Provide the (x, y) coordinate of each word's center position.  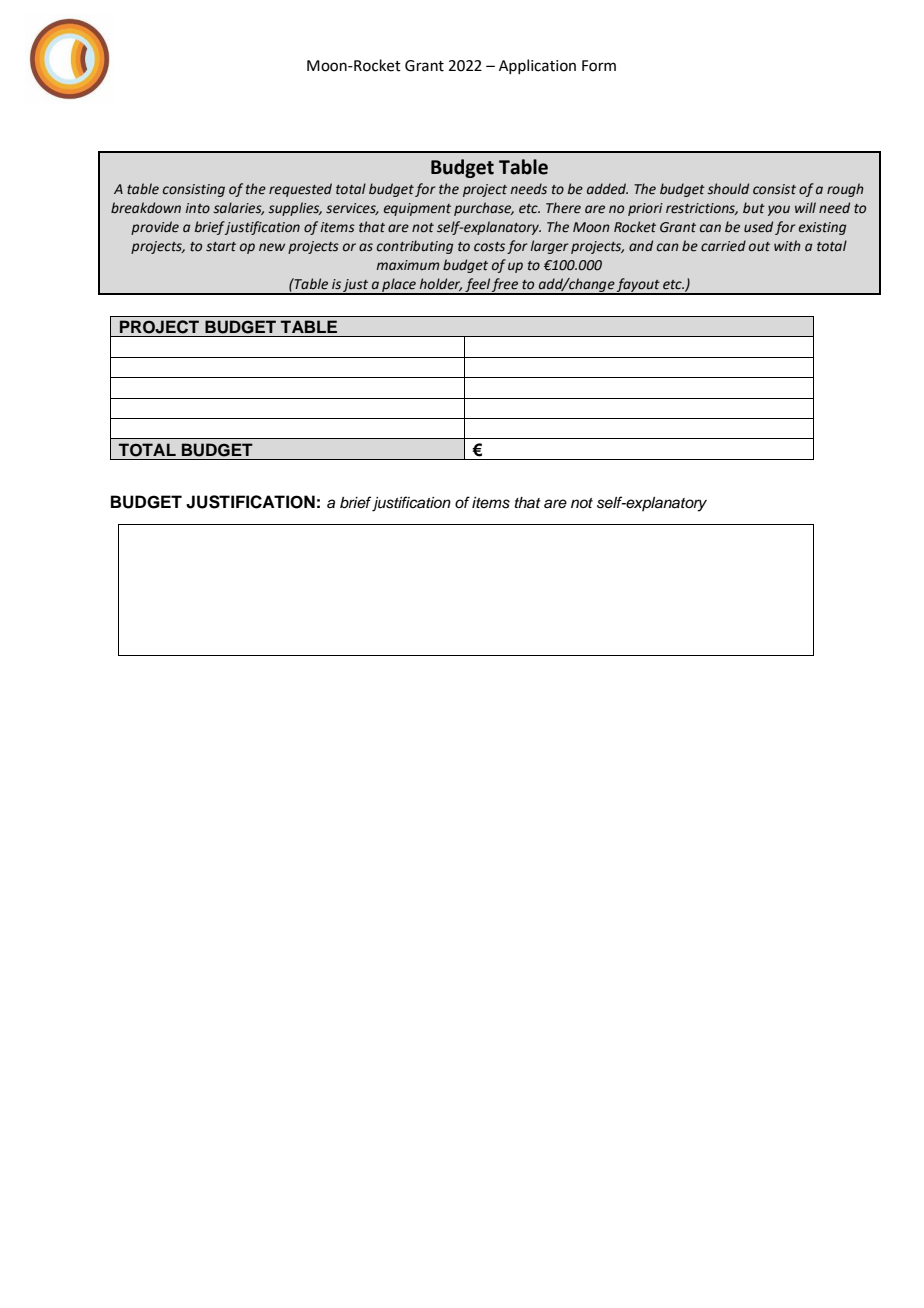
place (399, 286)
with (787, 246)
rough (845, 190)
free (505, 286)
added (607, 189)
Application (537, 66)
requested (300, 190)
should (728, 189)
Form (599, 66)
